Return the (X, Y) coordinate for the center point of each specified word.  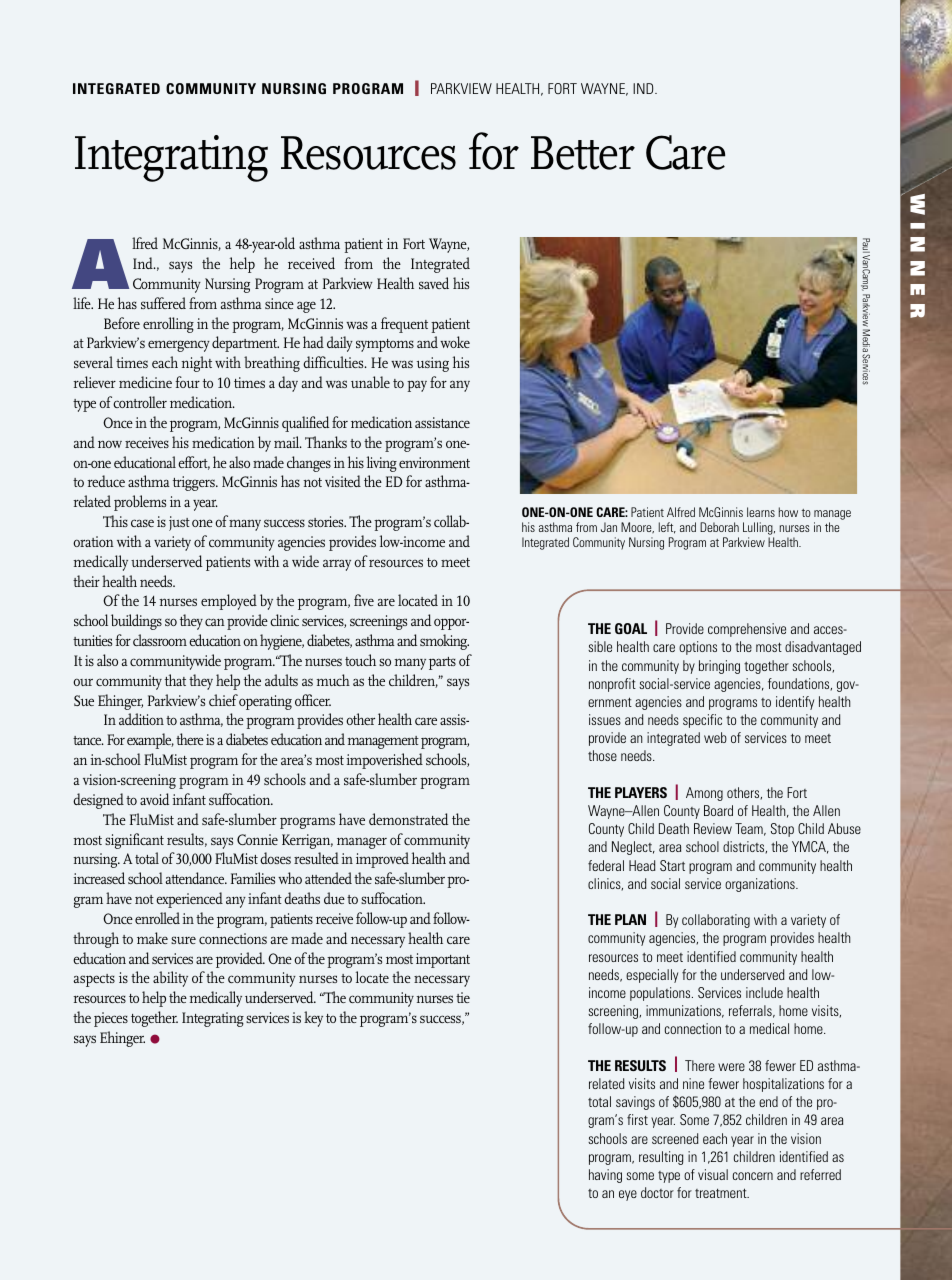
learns (761, 512)
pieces (111, 1019)
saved (434, 283)
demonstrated (408, 819)
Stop (782, 830)
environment (434, 462)
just (179, 523)
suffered (163, 303)
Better (583, 153)
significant (134, 841)
